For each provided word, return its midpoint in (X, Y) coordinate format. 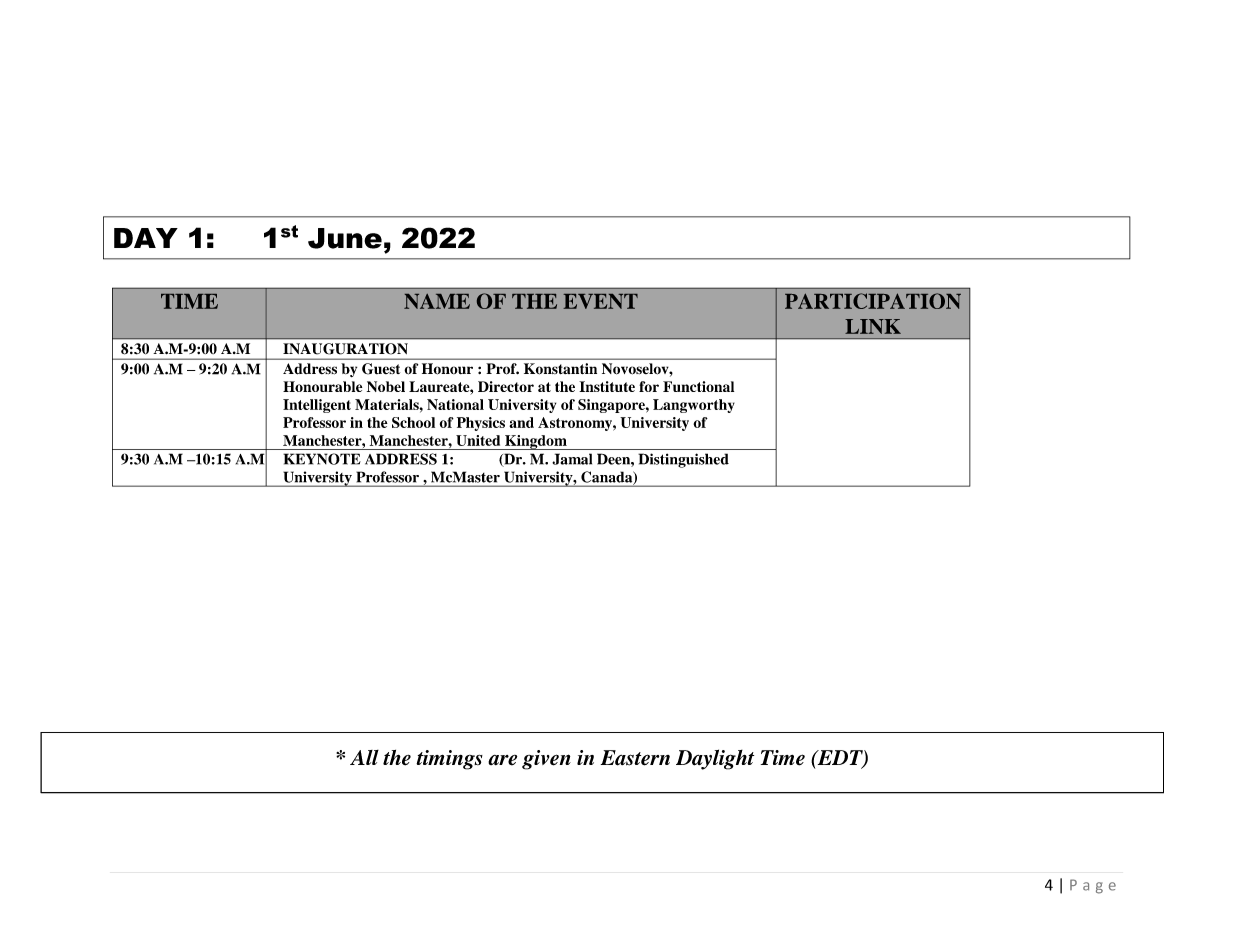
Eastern (635, 758)
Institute (607, 386)
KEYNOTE (322, 459)
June (345, 238)
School (413, 422)
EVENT (600, 301)
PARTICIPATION (873, 301)
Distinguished (683, 460)
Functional (698, 386)
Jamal (572, 459)
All (364, 757)
